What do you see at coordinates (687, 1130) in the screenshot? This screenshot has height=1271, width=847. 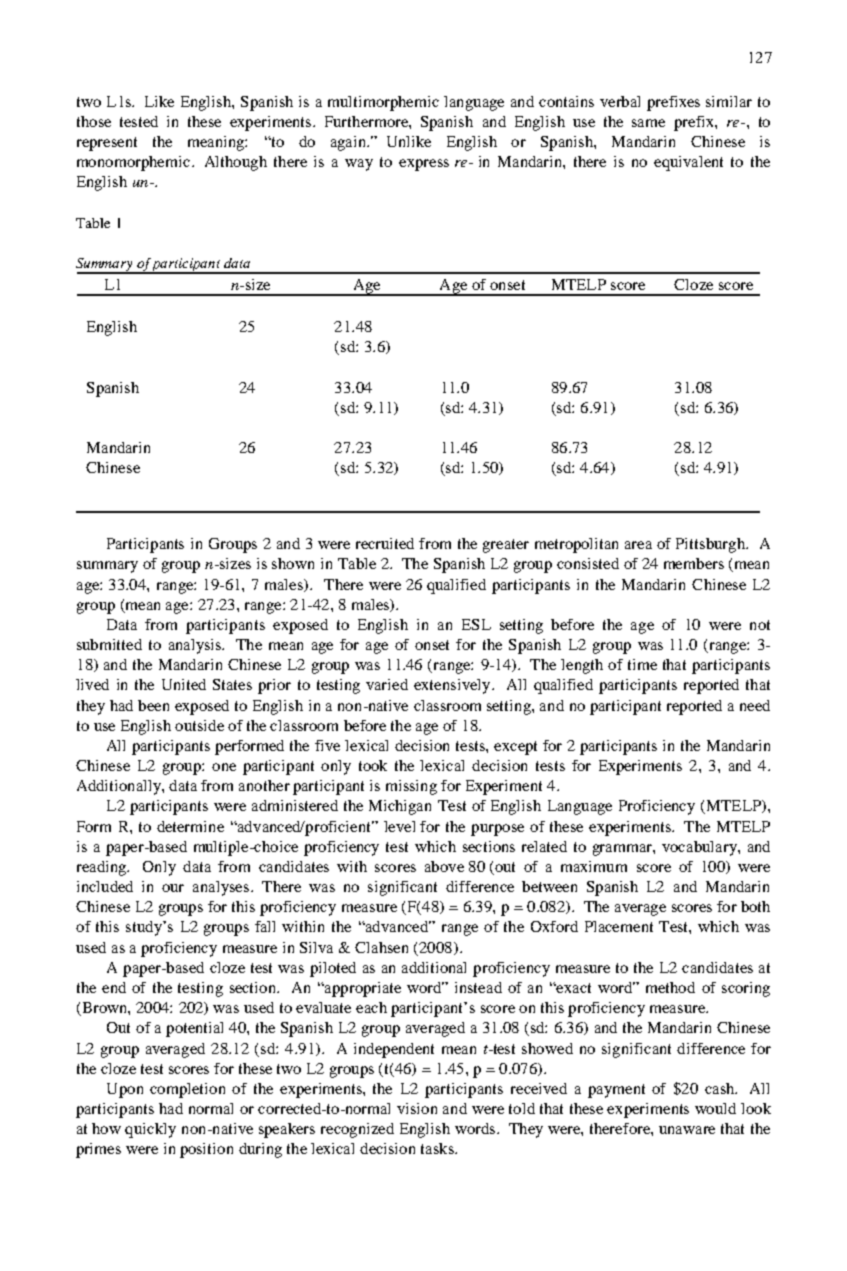 I see `unaware` at bounding box center [687, 1130].
